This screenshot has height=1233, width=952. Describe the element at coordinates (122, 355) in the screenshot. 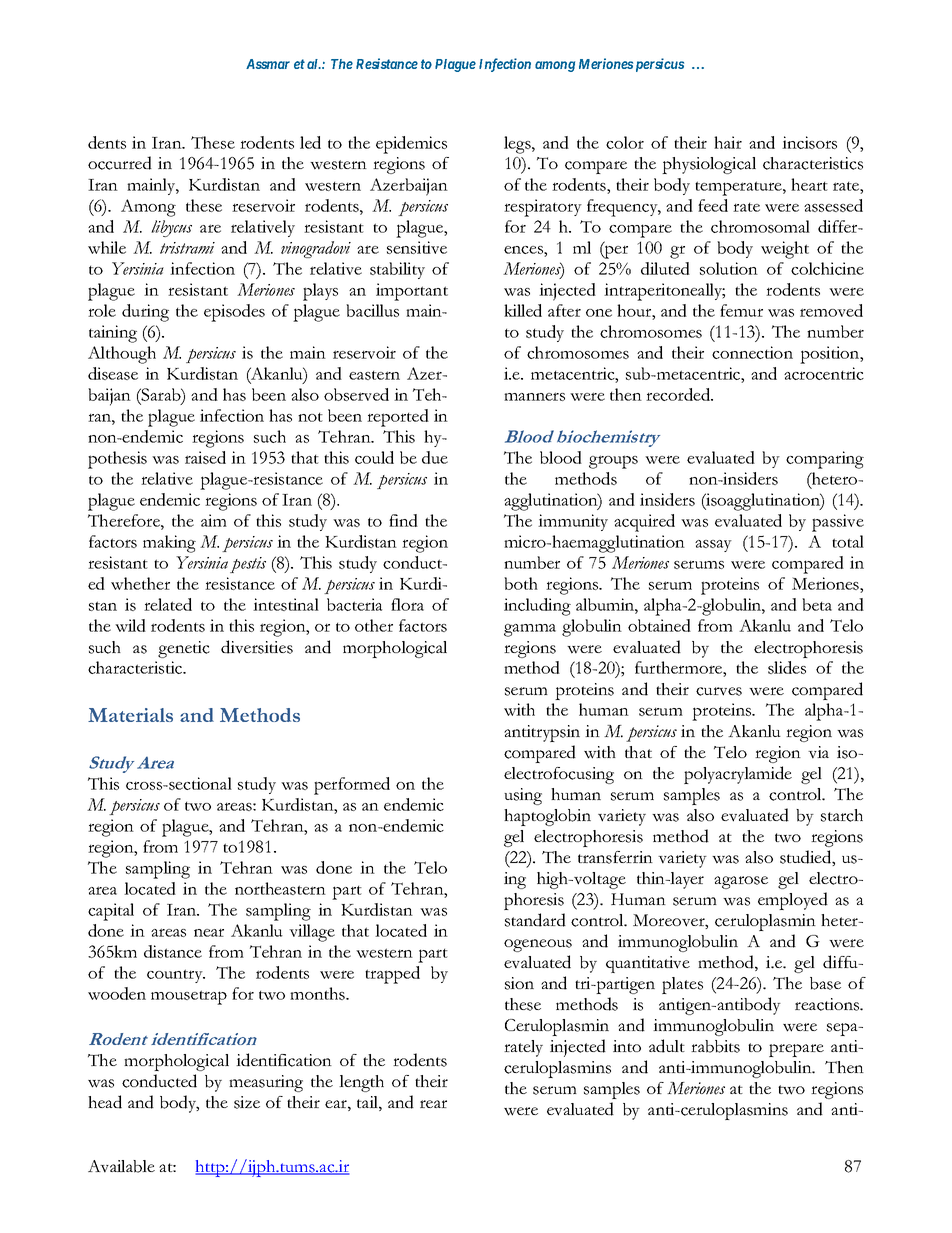

I see `Although` at that location.
